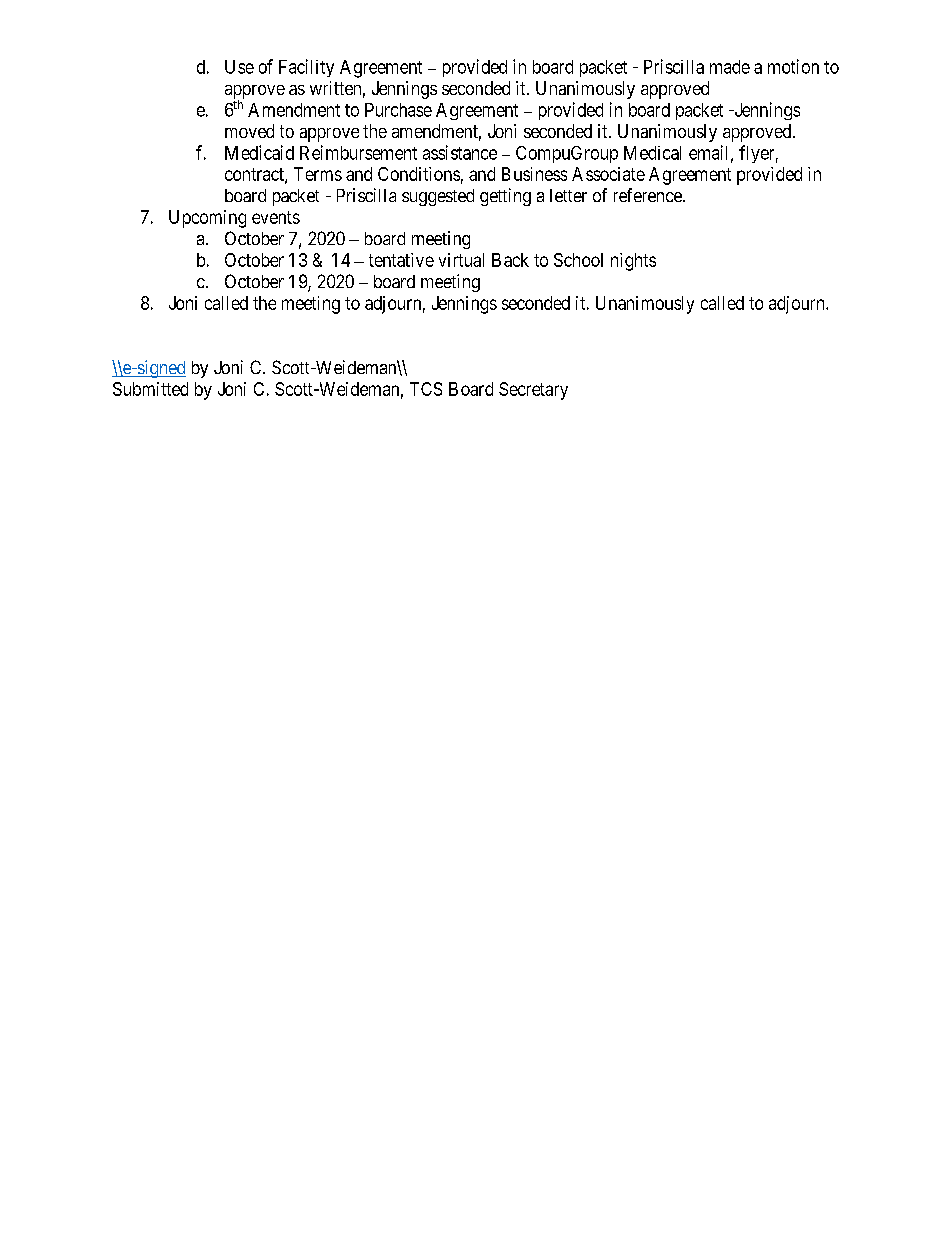  What do you see at coordinates (730, 67) in the page?
I see `made` at bounding box center [730, 67].
